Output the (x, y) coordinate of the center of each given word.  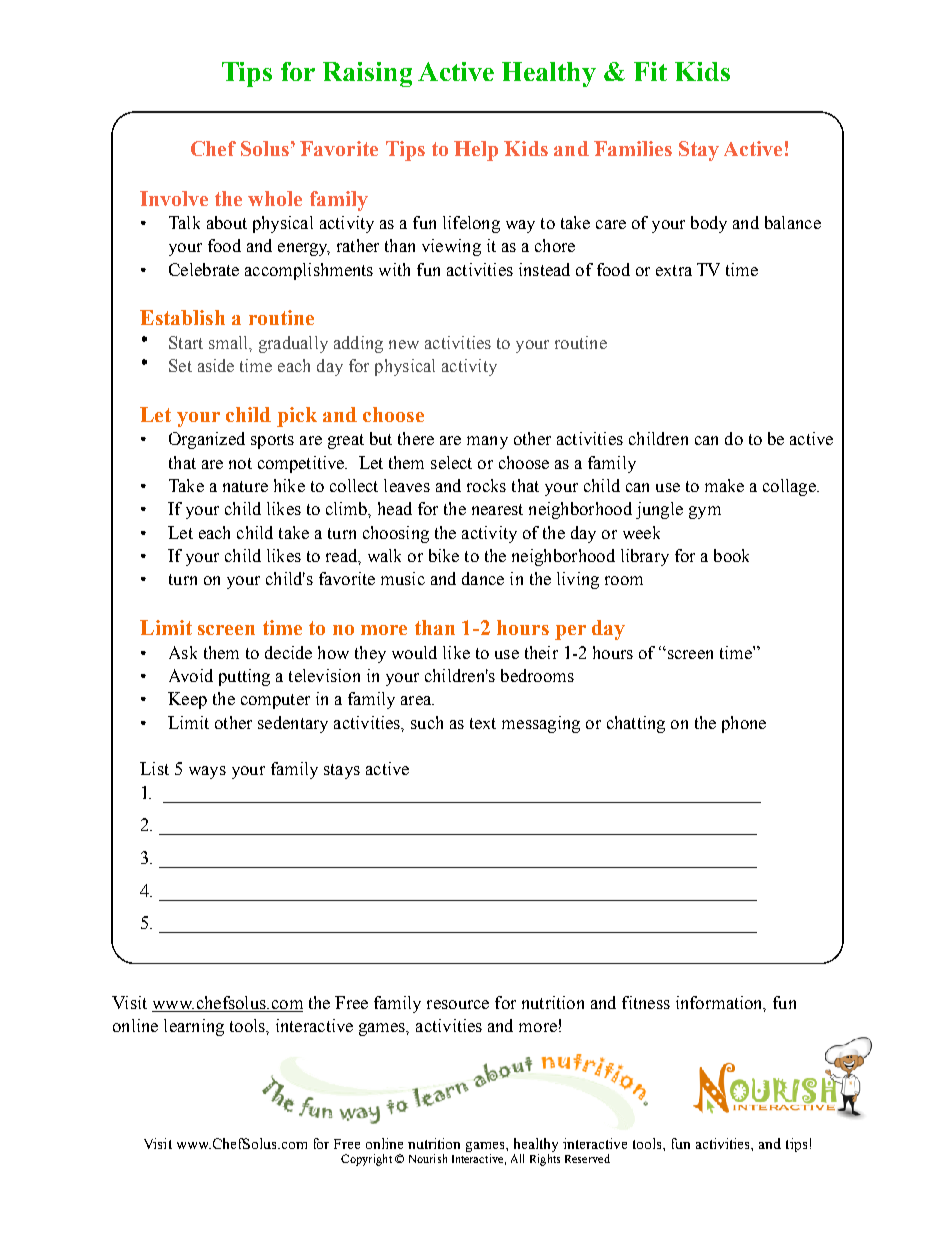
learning (194, 1027)
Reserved (587, 1158)
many (487, 442)
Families (633, 148)
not (240, 463)
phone (744, 724)
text (483, 723)
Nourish (428, 1158)
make (724, 485)
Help (476, 151)
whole (275, 198)
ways (207, 772)
